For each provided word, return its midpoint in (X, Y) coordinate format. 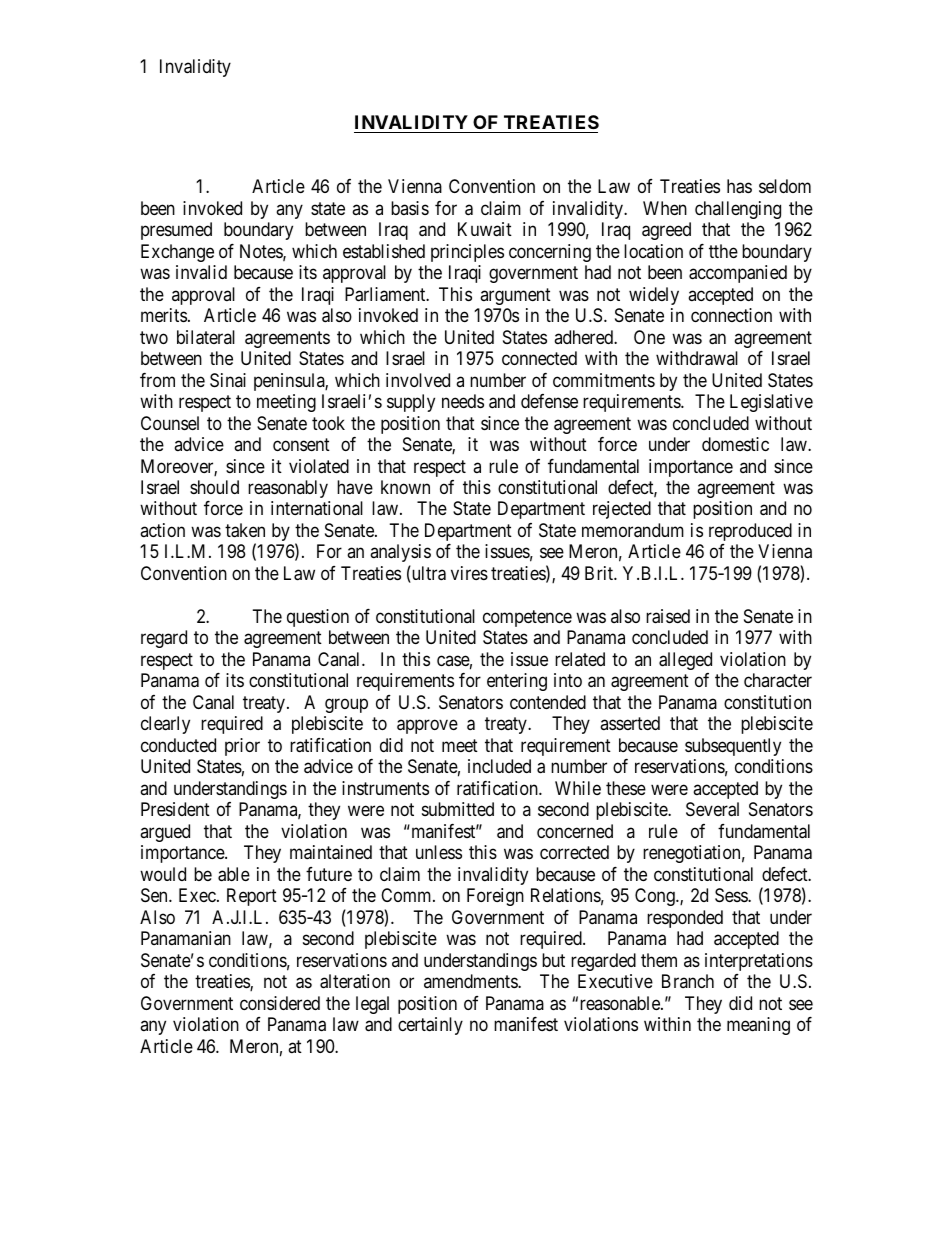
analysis (400, 553)
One (649, 337)
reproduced (750, 532)
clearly (165, 725)
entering (517, 682)
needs (463, 401)
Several (712, 809)
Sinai (228, 380)
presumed (176, 231)
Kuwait (485, 229)
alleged (685, 661)
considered (280, 1003)
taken (245, 530)
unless (439, 852)
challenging (738, 210)
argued (165, 833)
